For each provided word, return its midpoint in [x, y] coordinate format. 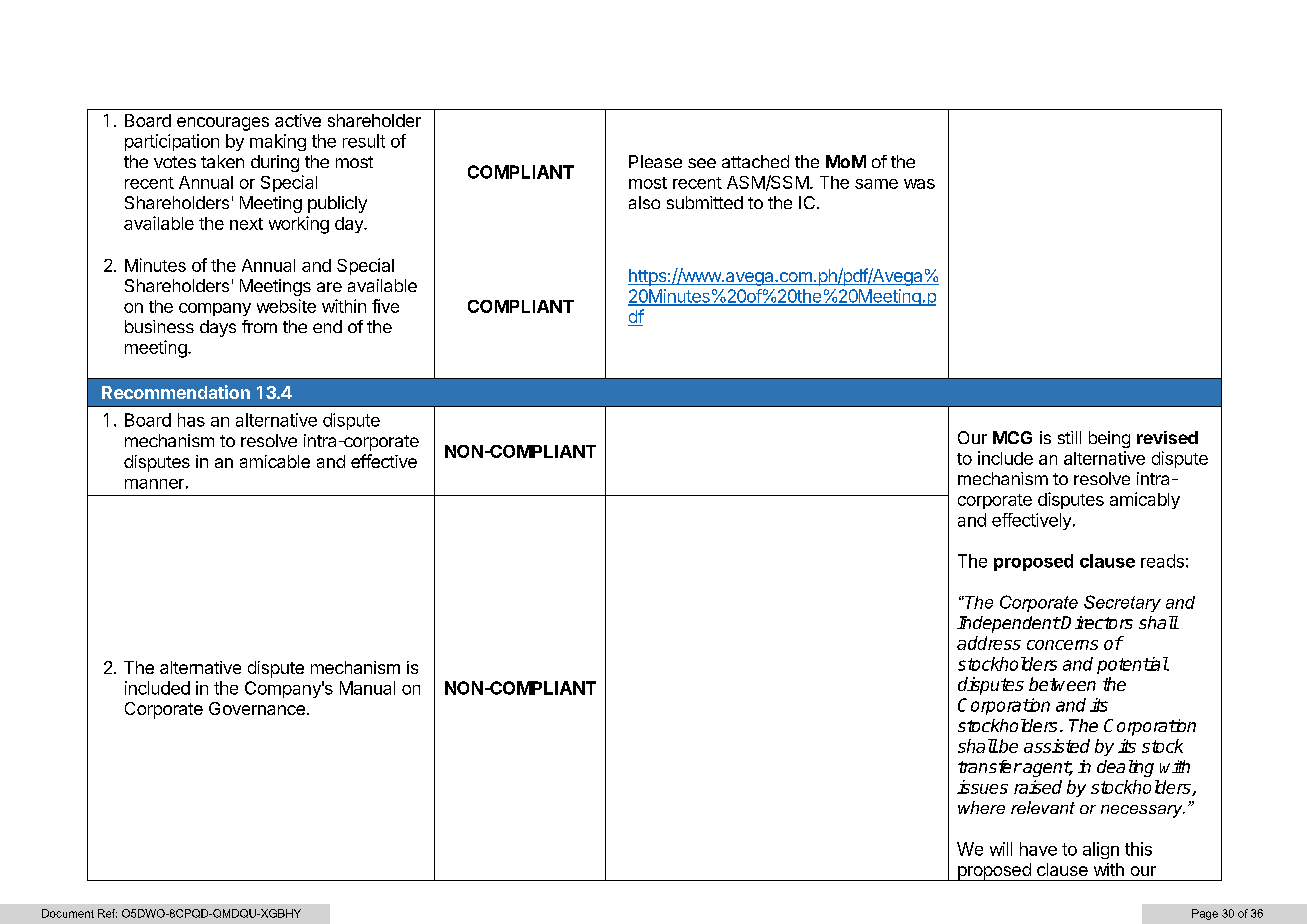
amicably [1145, 500]
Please [655, 161]
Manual [367, 688]
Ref [107, 913]
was [919, 184]
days [218, 328]
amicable [275, 461]
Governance [257, 708]
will [1001, 849]
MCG [1012, 437]
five [385, 306]
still [1069, 437]
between [1062, 684]
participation [172, 142]
